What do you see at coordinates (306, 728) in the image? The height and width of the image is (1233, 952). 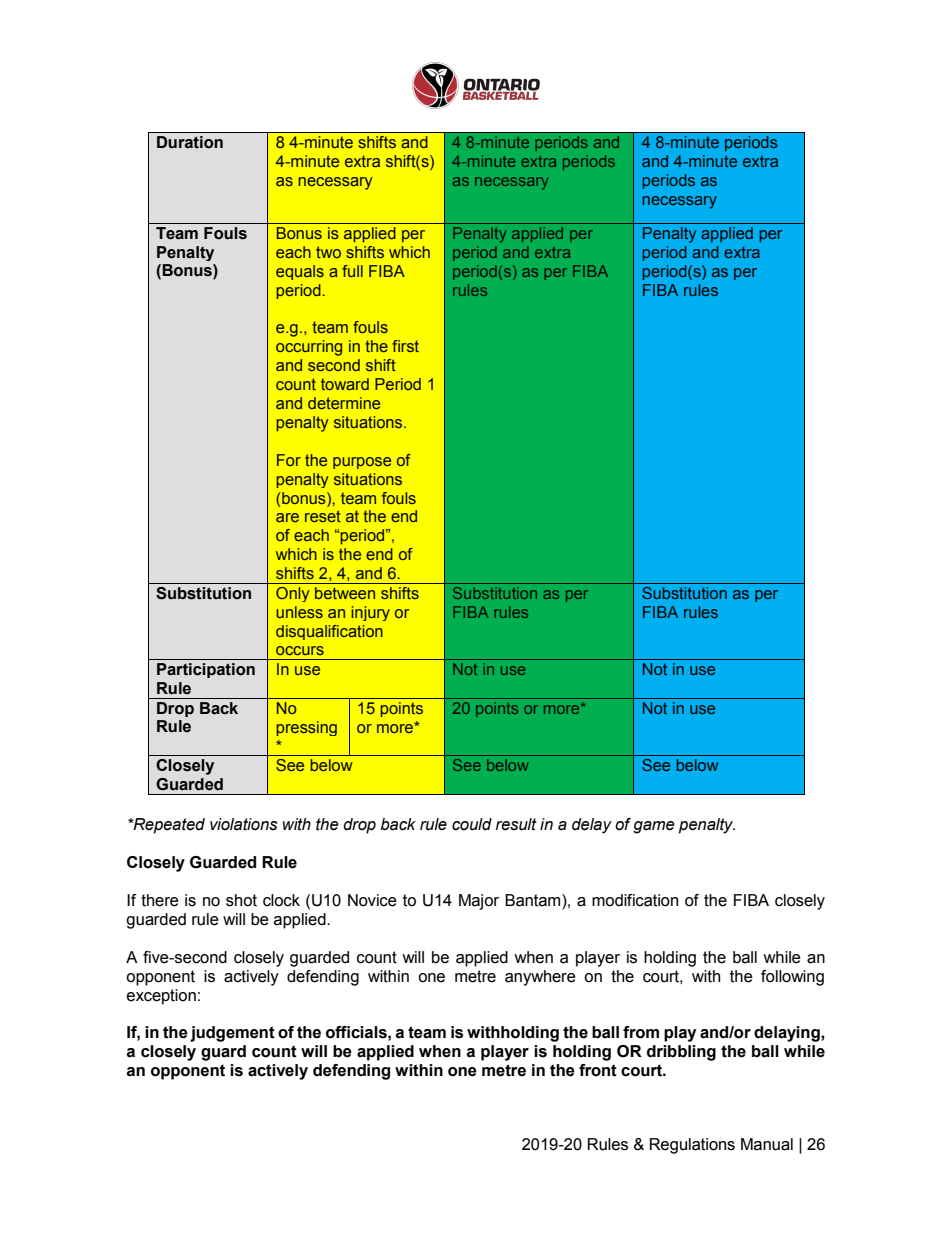 I see `pressing` at bounding box center [306, 728].
